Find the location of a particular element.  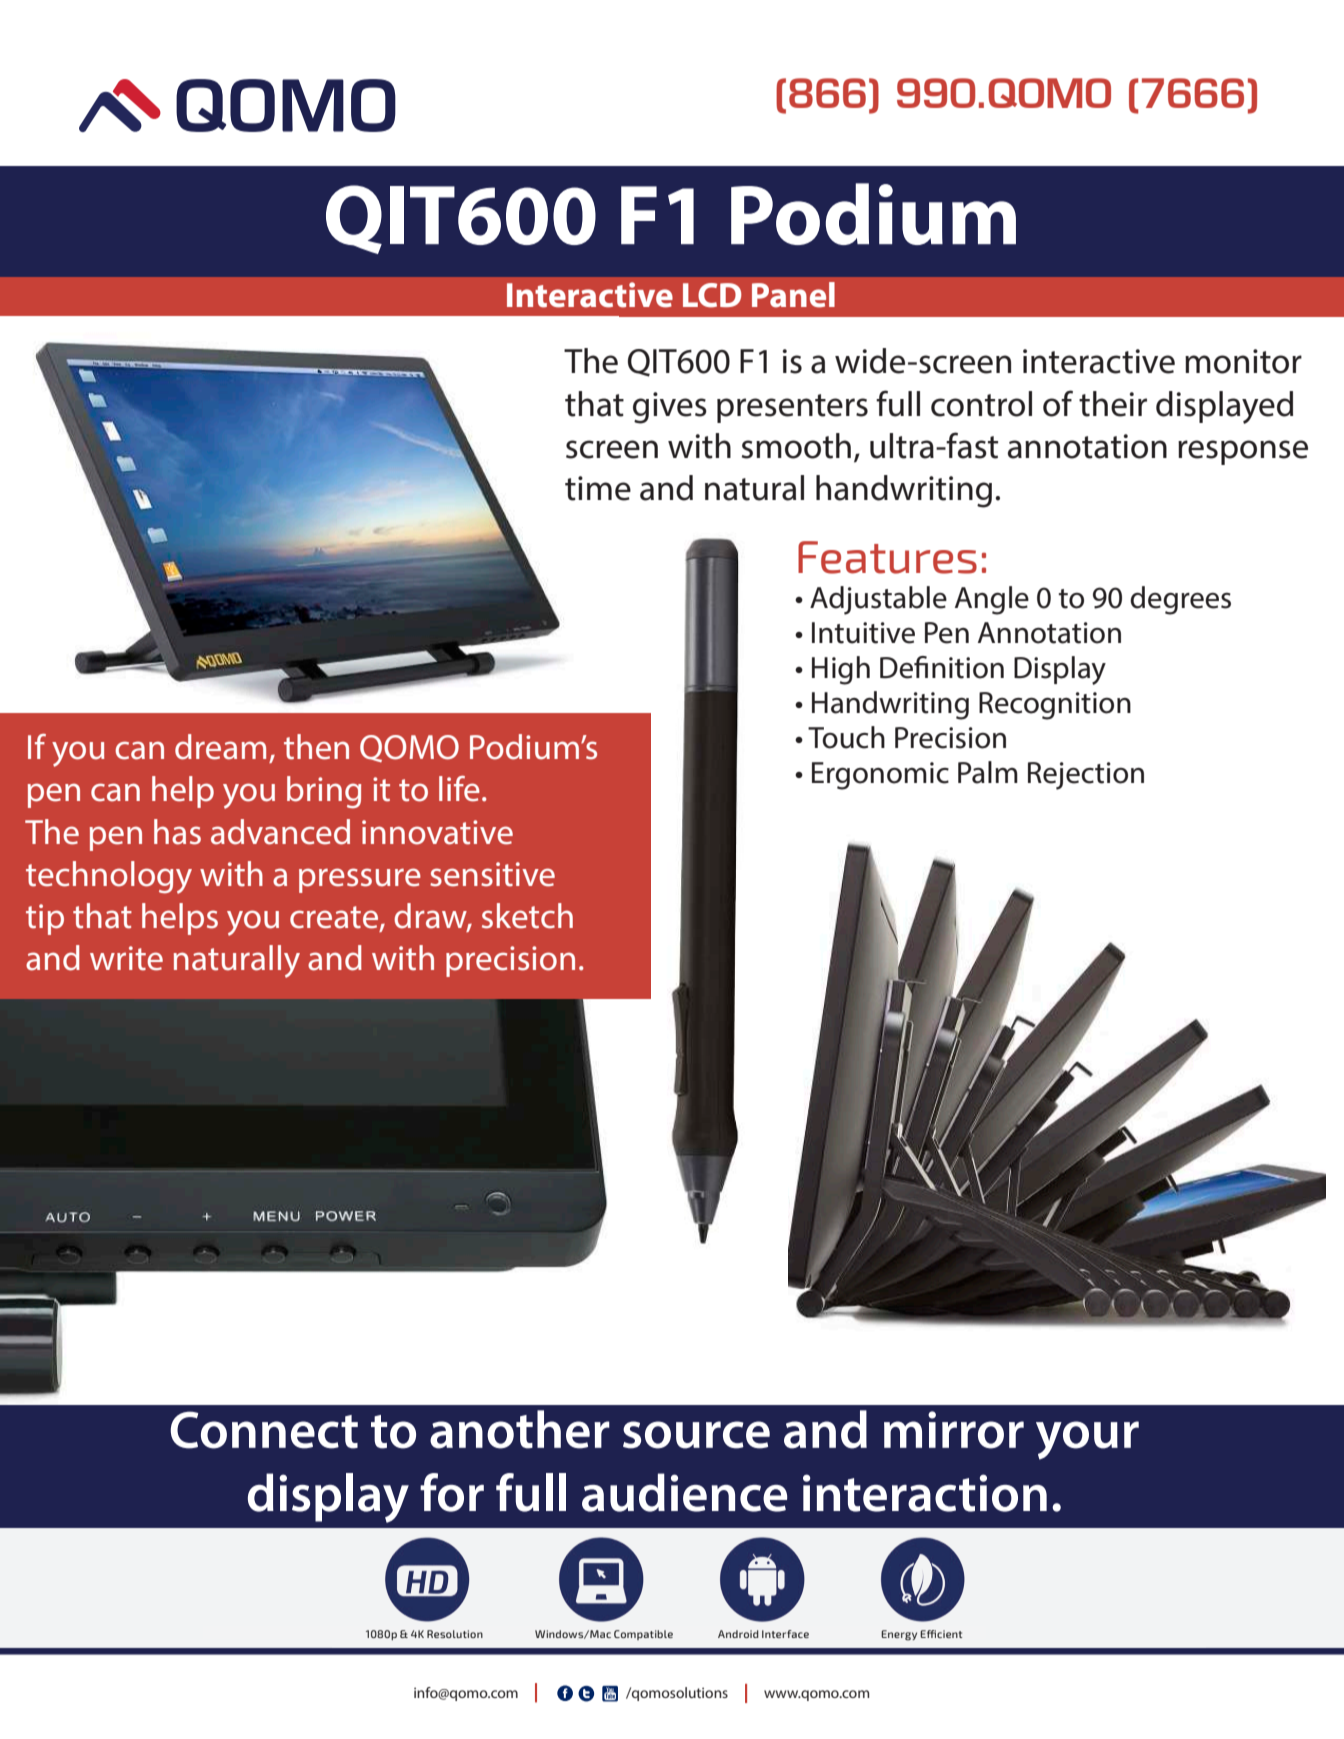

Connect is located at coordinates (264, 1430).
